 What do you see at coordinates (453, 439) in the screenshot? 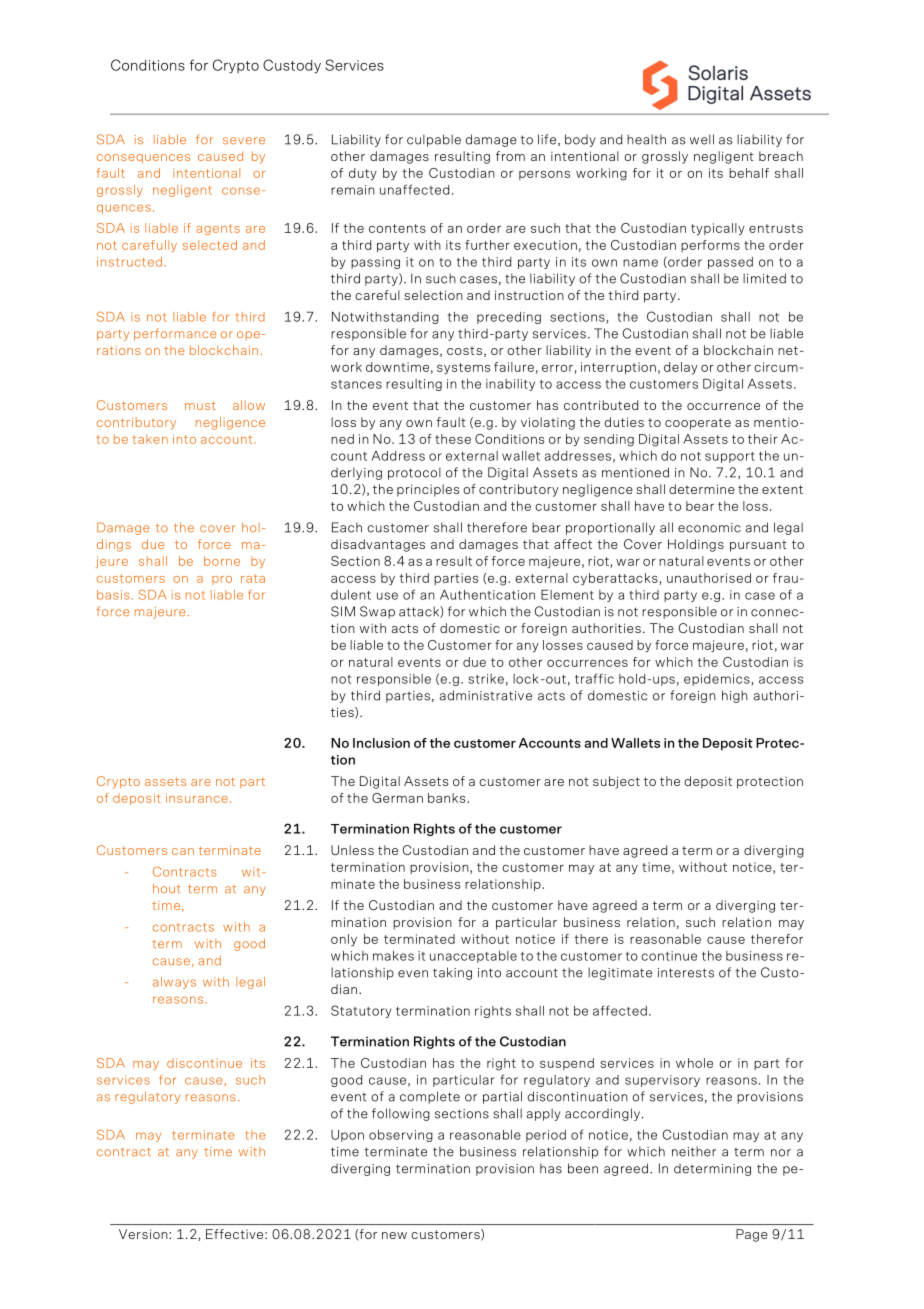
I see `these` at bounding box center [453, 439].
